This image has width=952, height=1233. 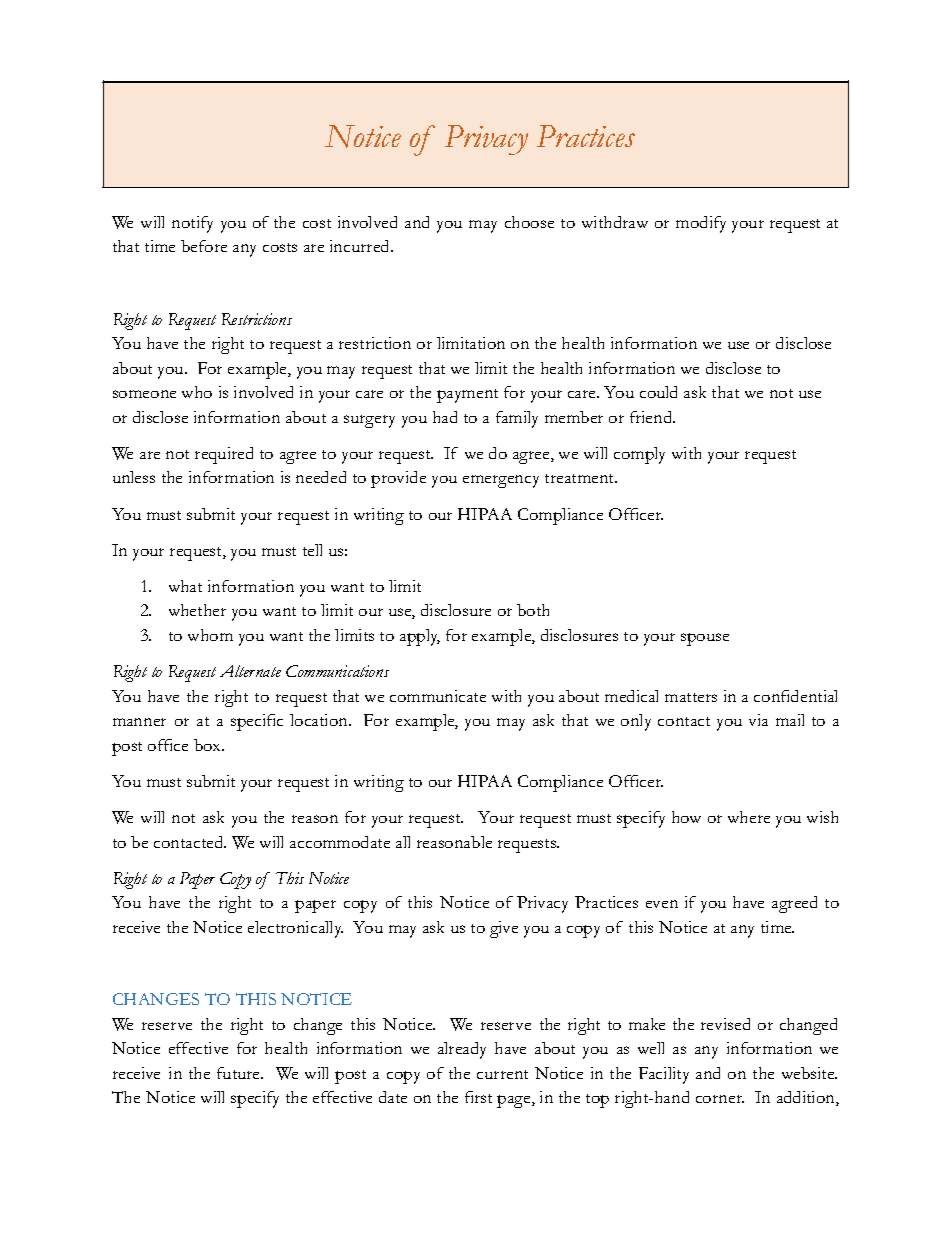 I want to click on where, so click(x=749, y=817).
